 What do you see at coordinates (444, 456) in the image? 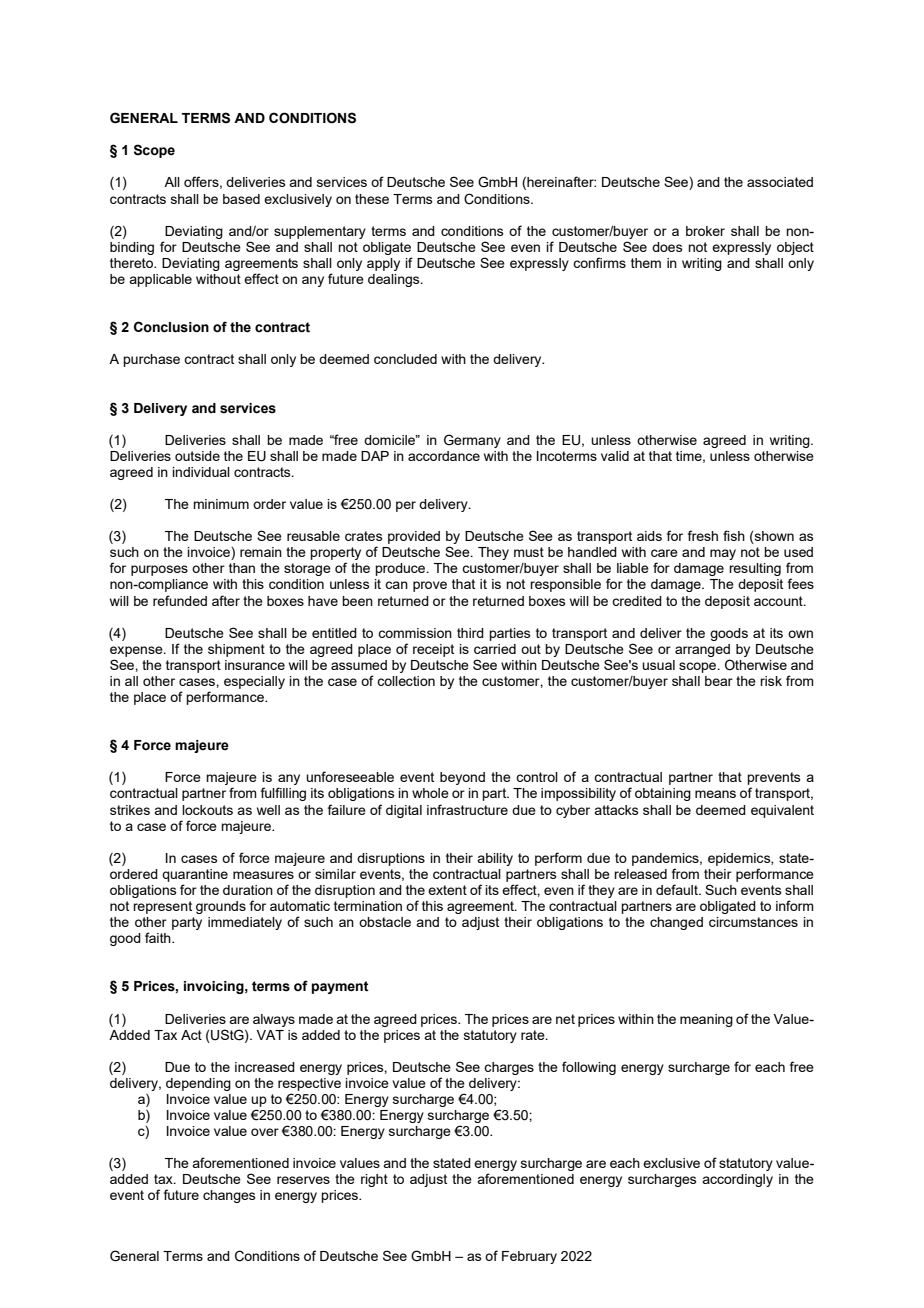
I see `accordance` at bounding box center [444, 456].
